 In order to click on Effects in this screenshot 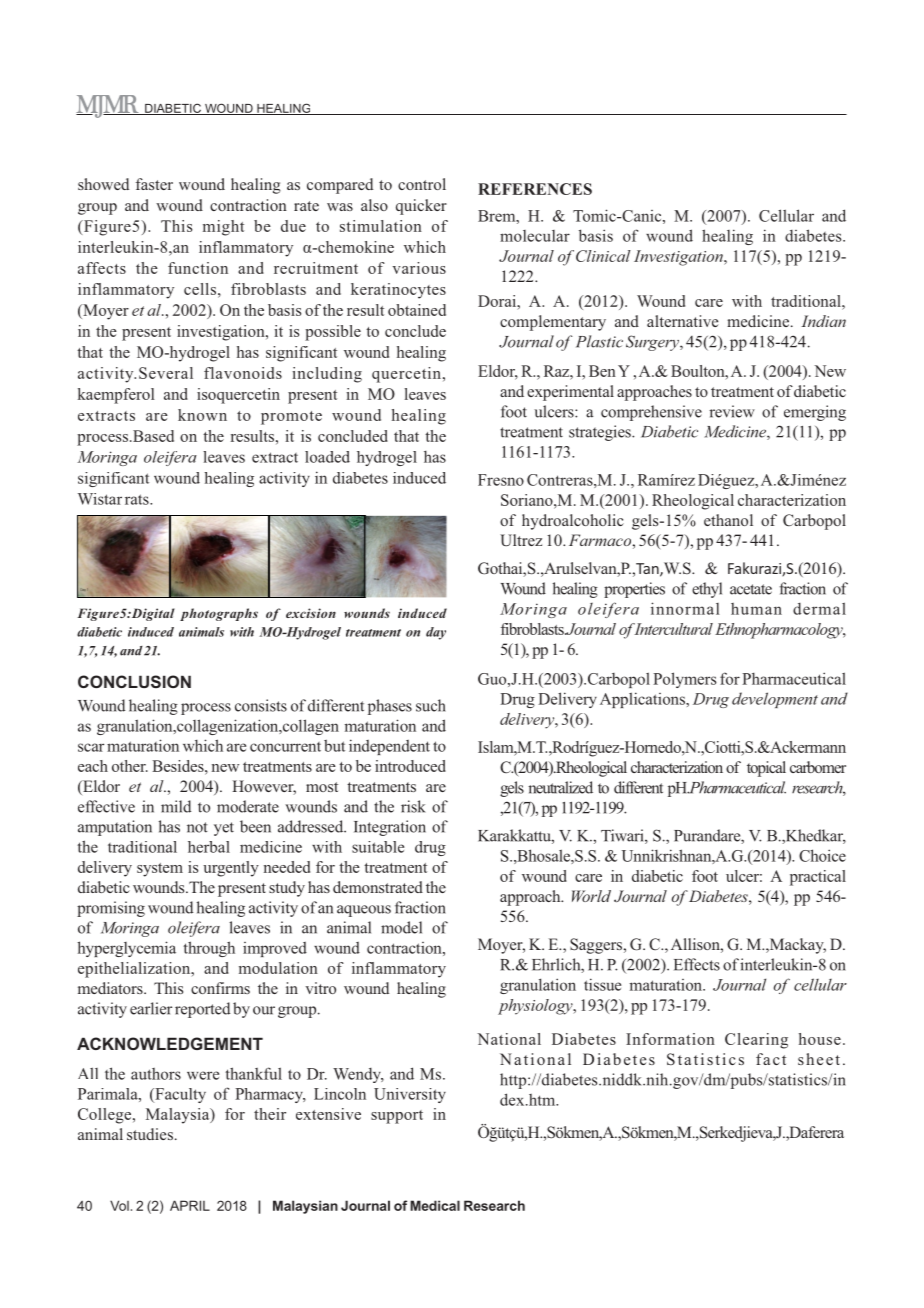, I will do `click(697, 964)`.
